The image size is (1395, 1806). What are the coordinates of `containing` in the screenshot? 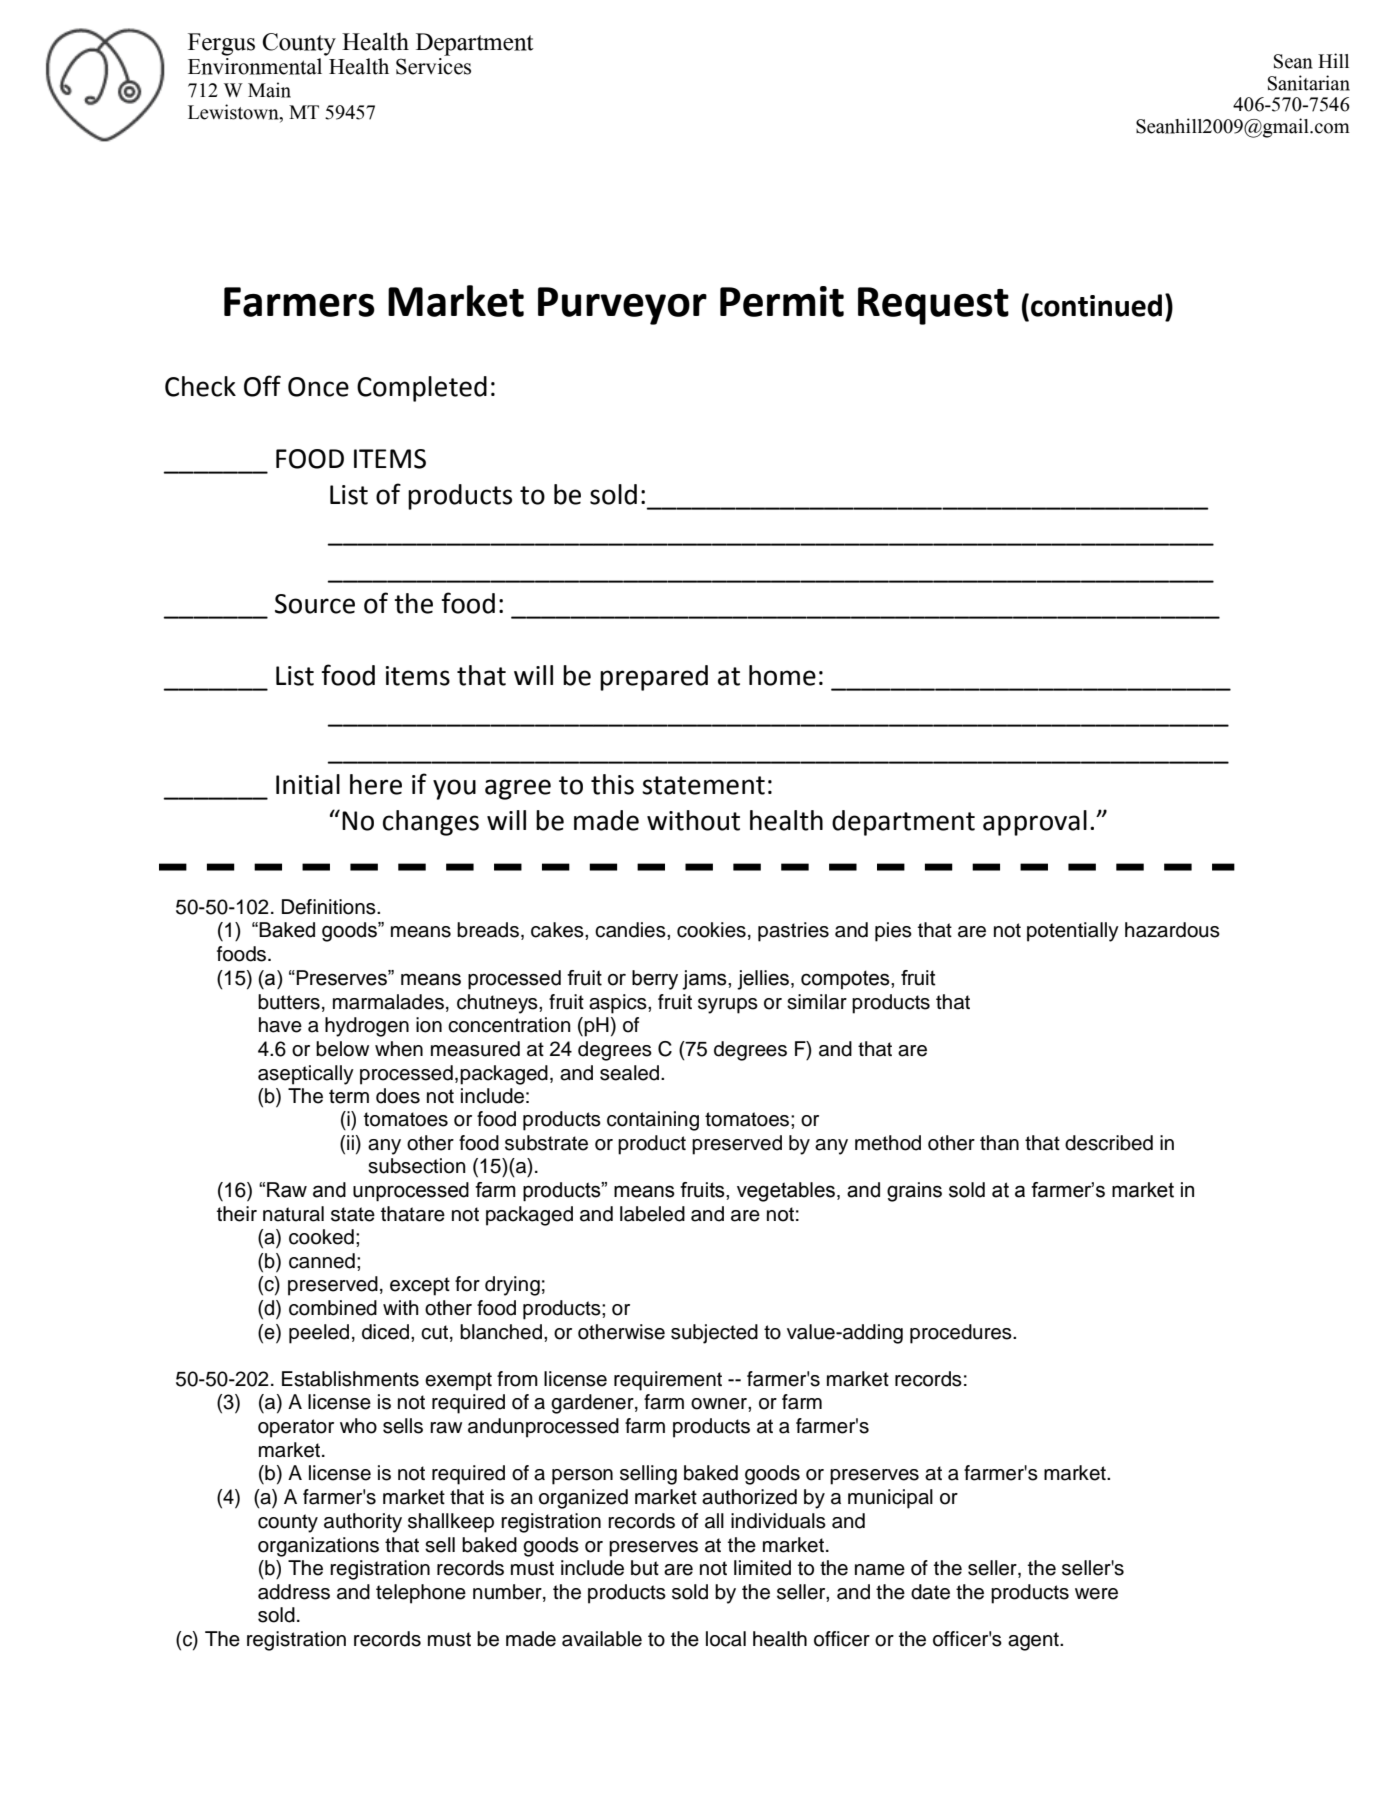 It's located at (653, 1121).
